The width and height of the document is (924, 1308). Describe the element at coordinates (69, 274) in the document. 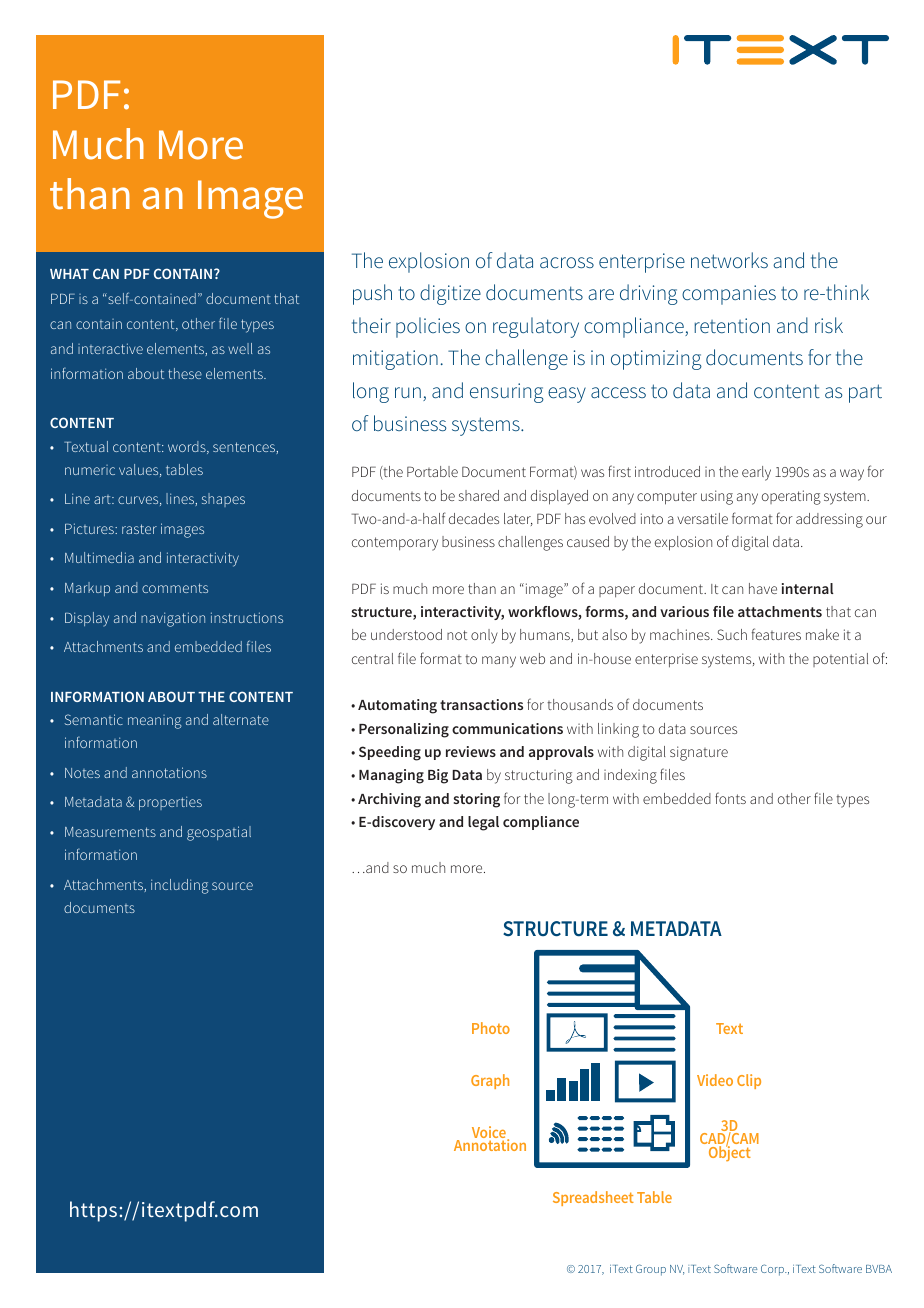

I see `WHAT` at that location.
